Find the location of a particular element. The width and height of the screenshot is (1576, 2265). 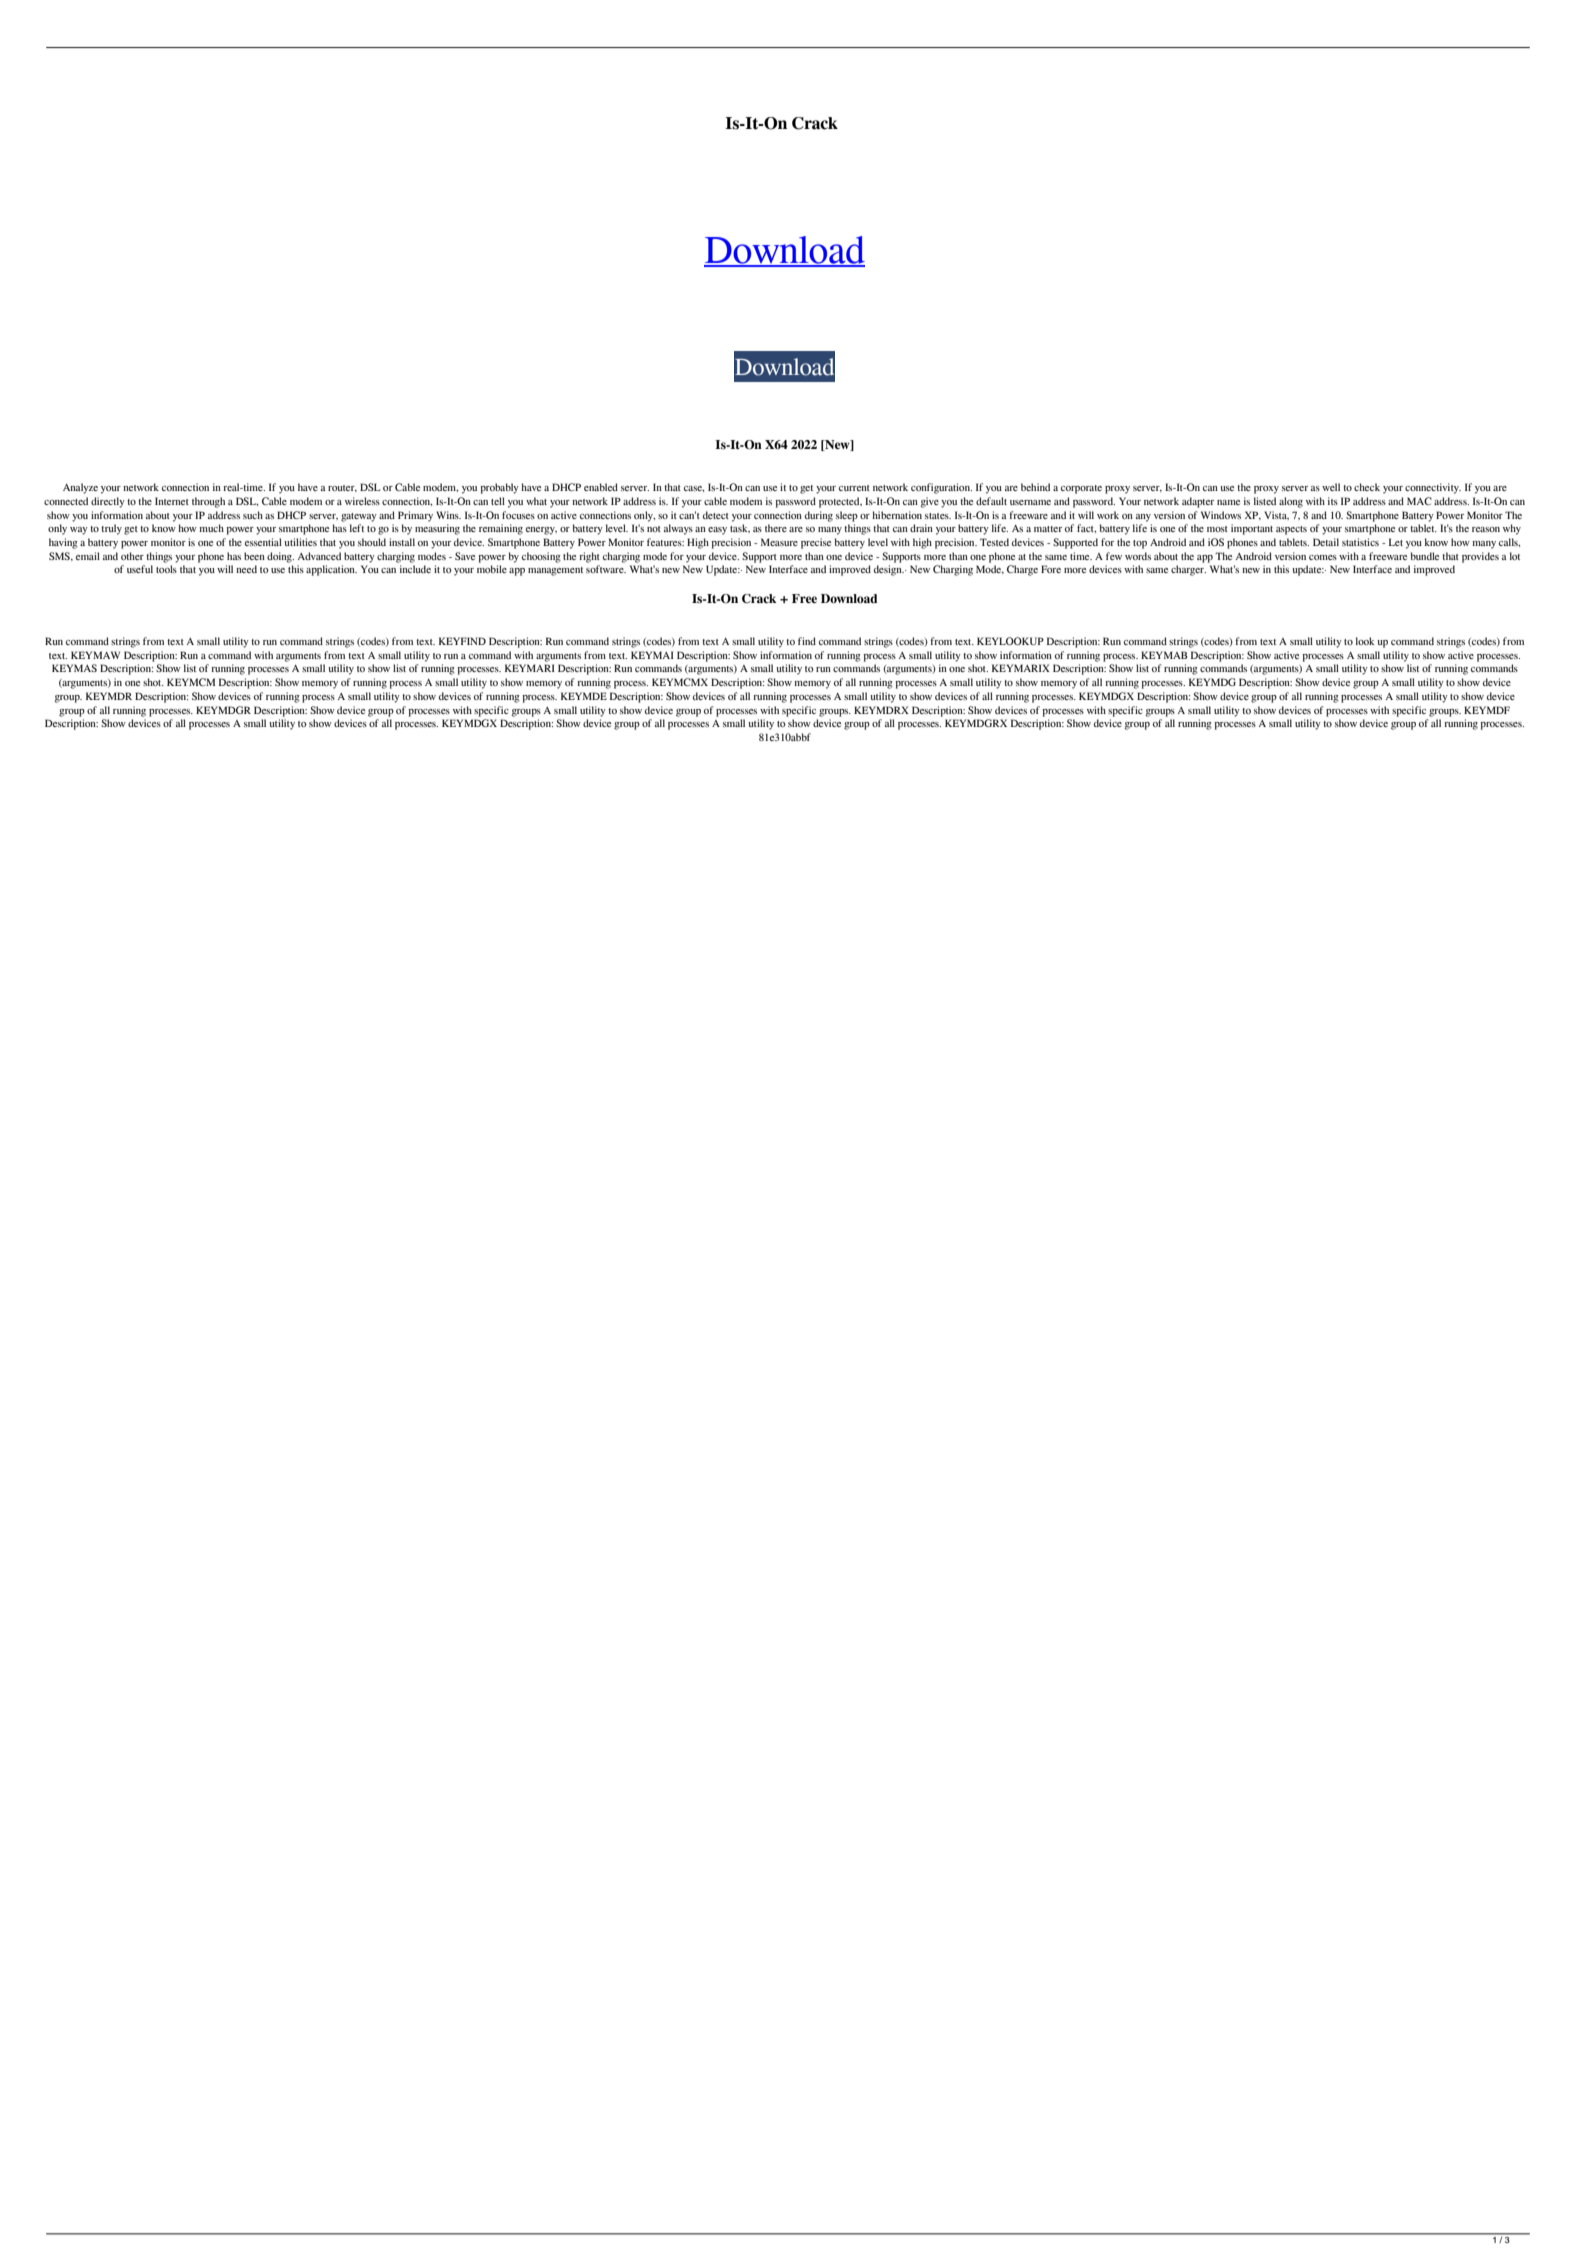

there is located at coordinates (776, 528).
